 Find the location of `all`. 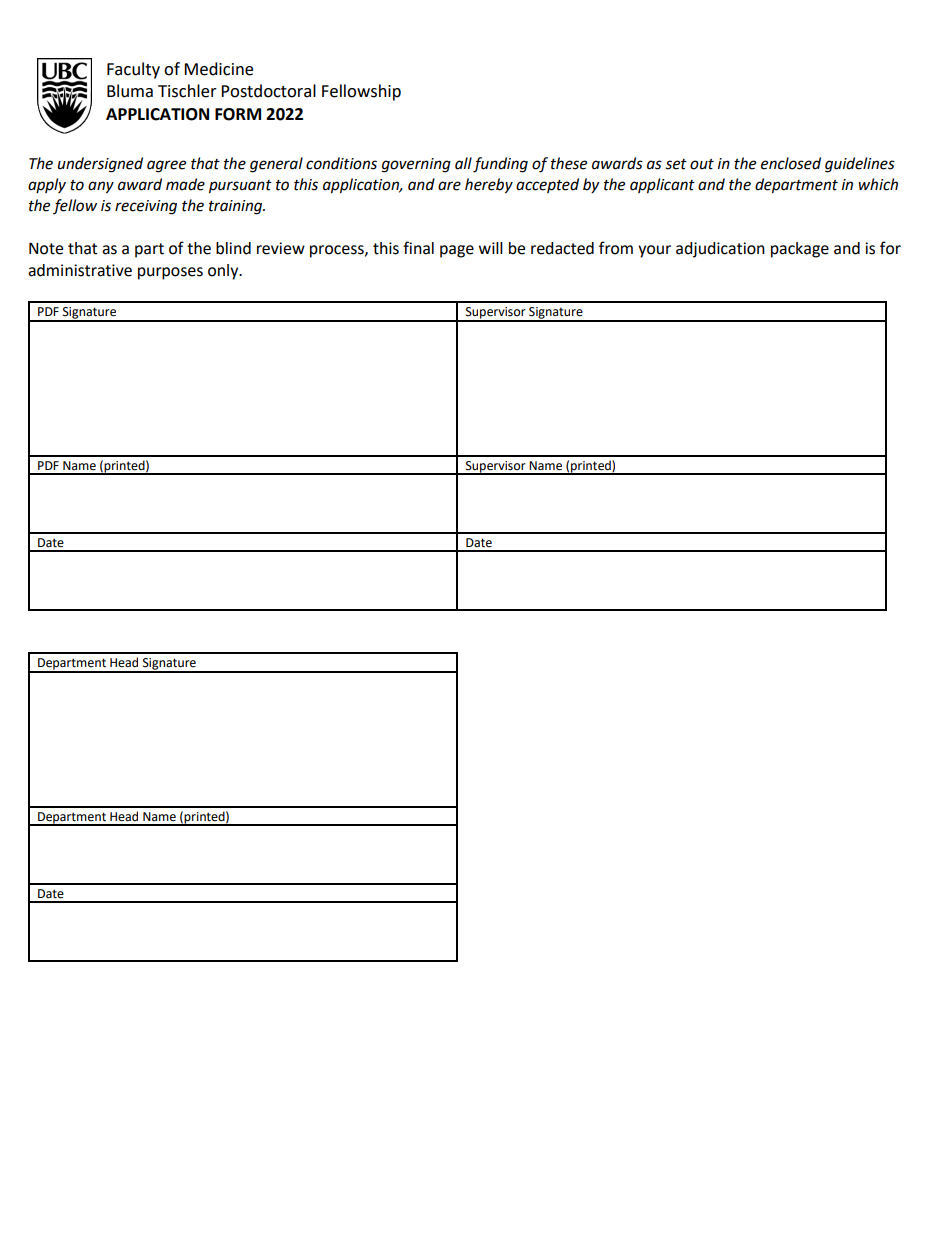

all is located at coordinates (463, 163).
